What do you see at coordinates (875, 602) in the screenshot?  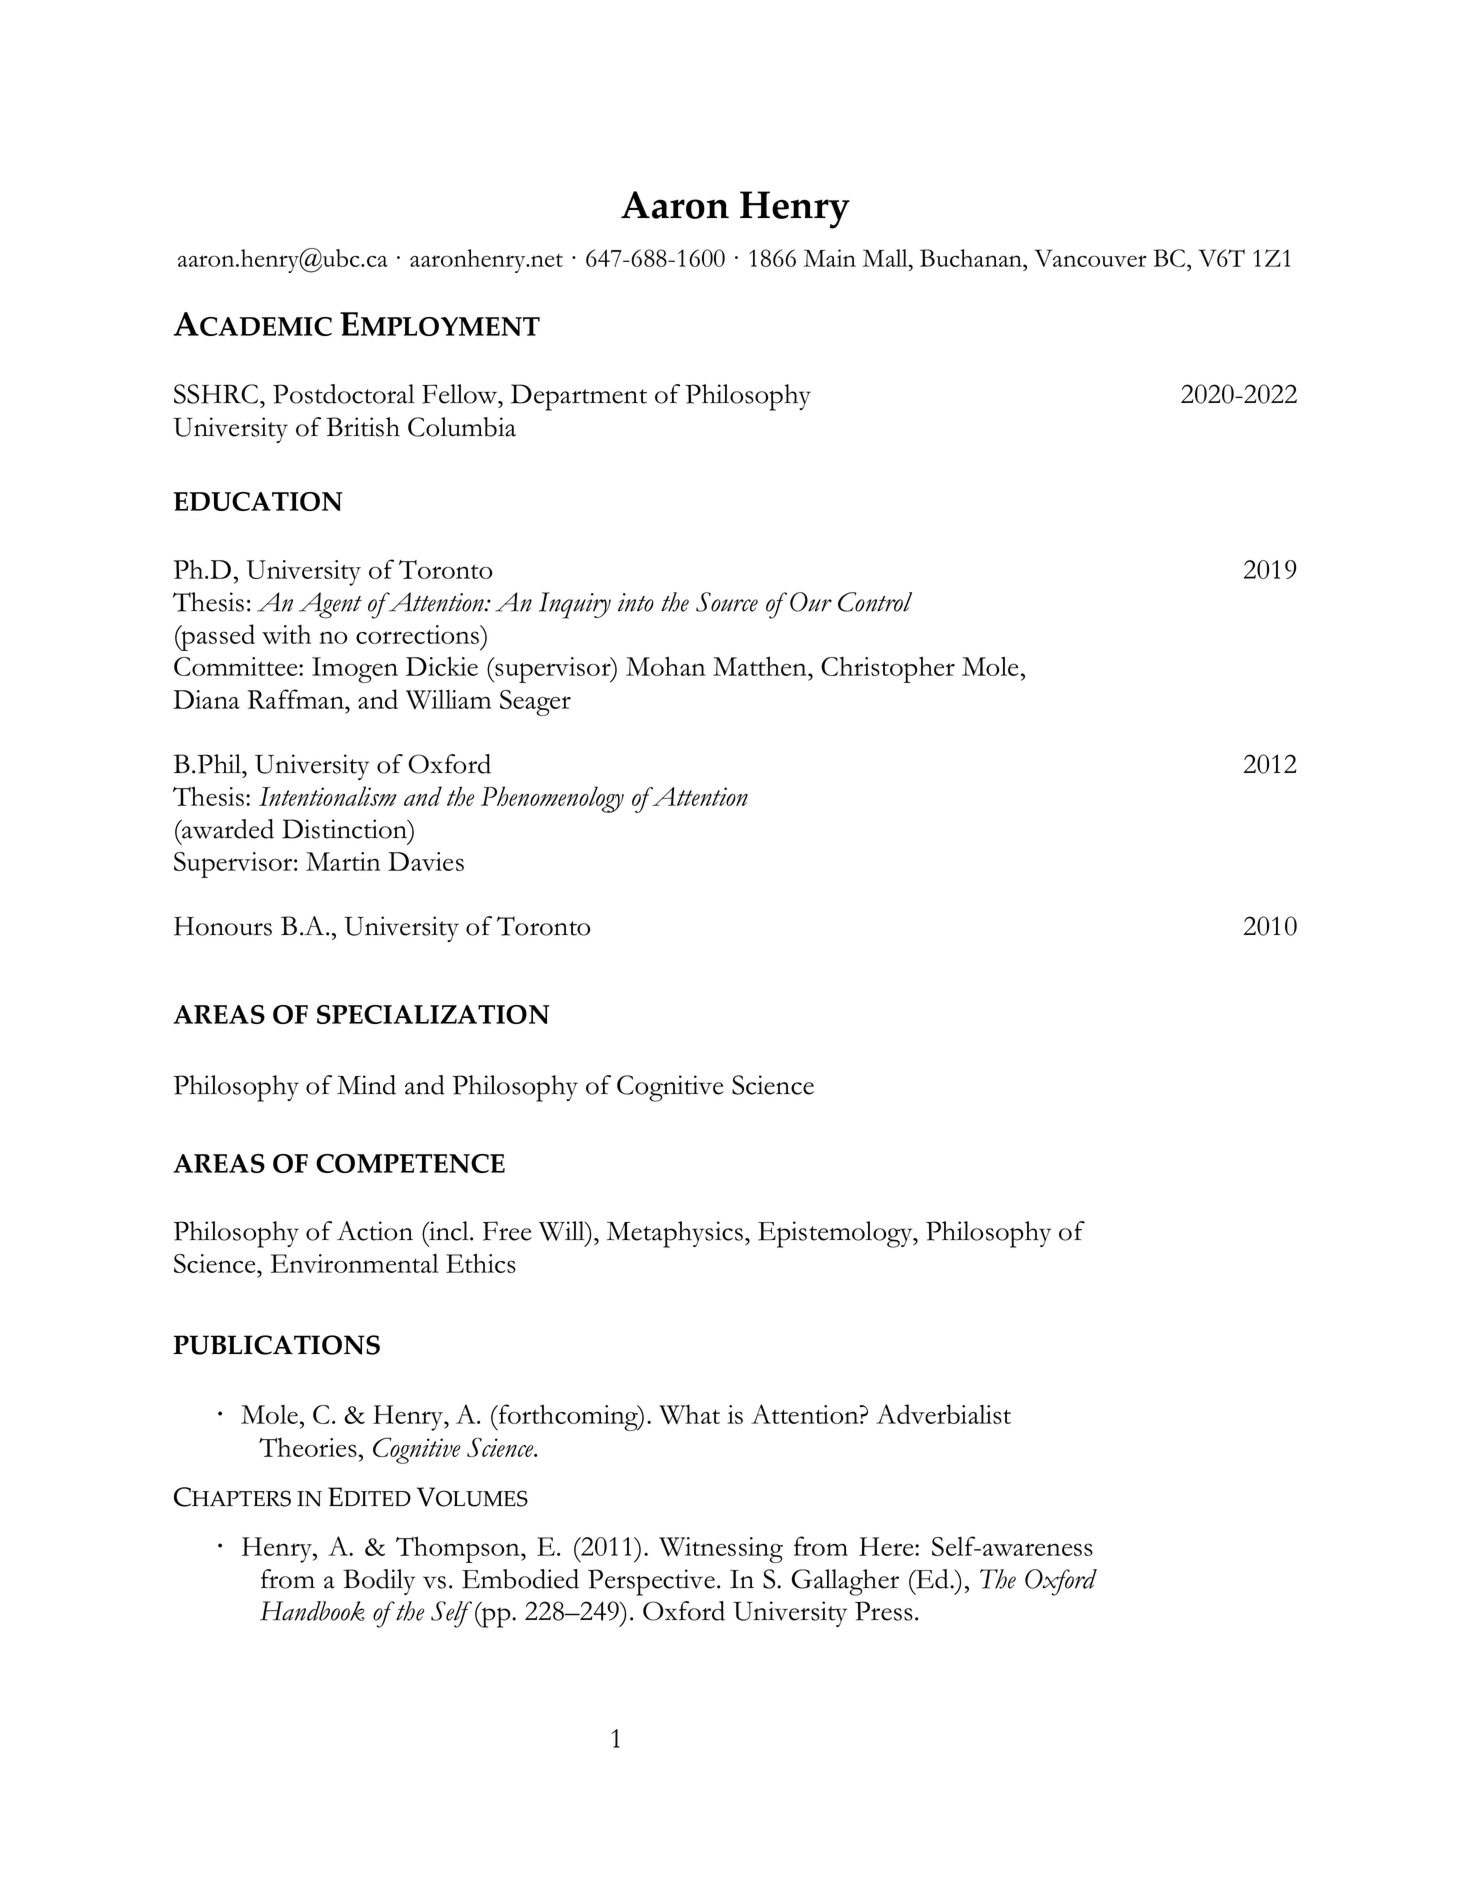 I see `Control` at bounding box center [875, 602].
